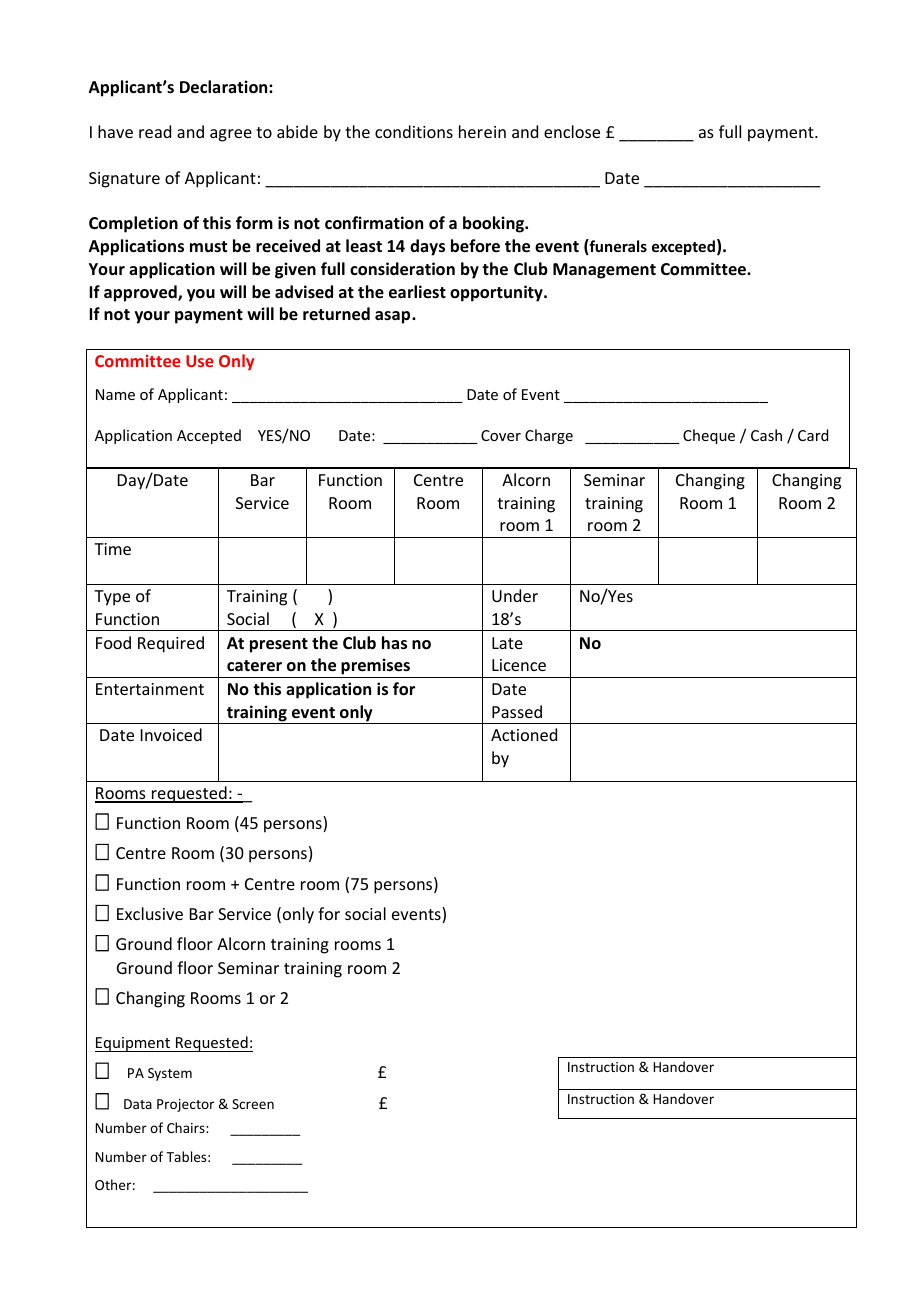  Describe the element at coordinates (709, 436) in the screenshot. I see `Cheque` at that location.
